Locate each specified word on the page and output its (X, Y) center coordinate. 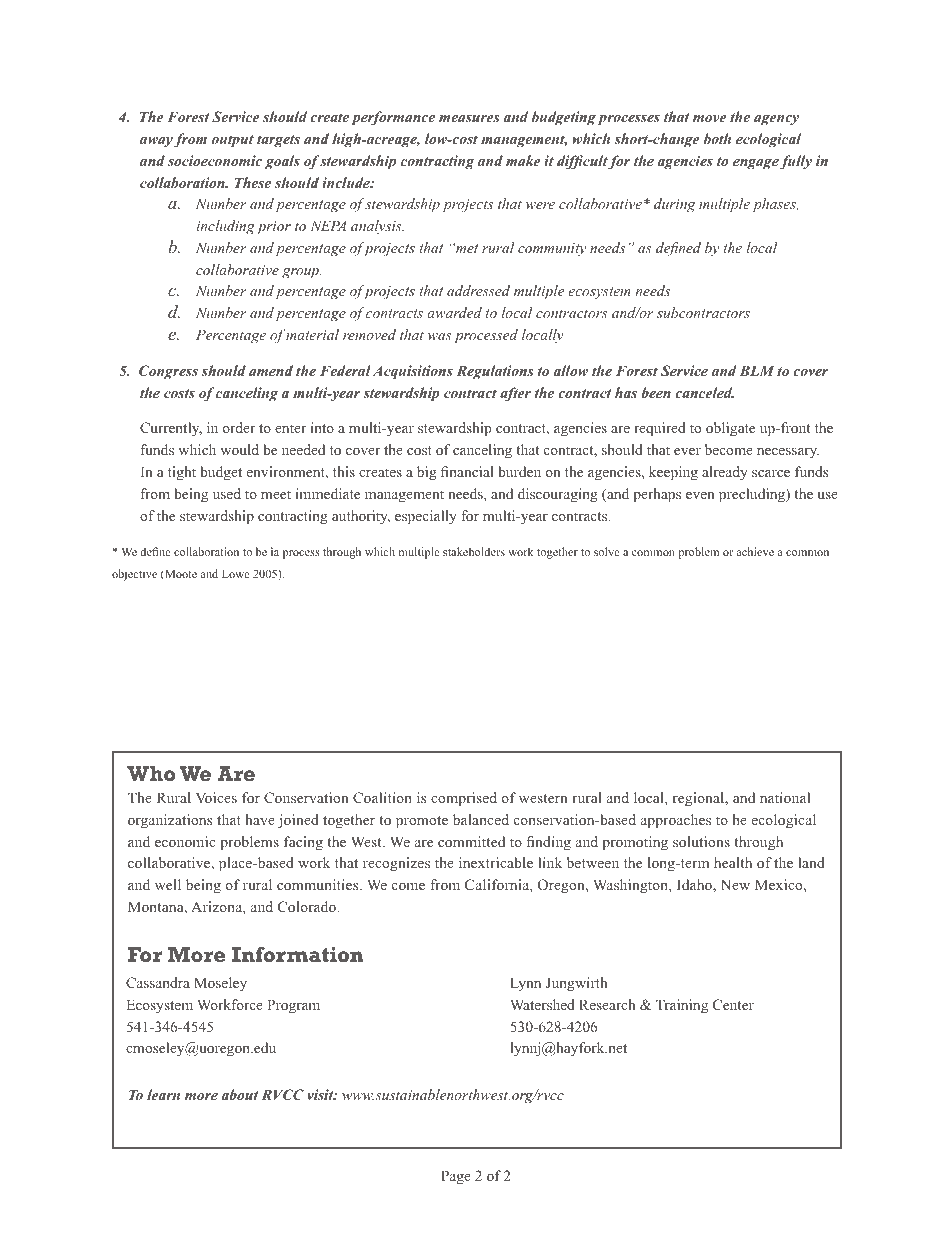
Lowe (236, 573)
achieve (755, 551)
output (233, 141)
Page (456, 1177)
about (240, 1094)
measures (469, 118)
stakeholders (474, 551)
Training (682, 1006)
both (717, 138)
